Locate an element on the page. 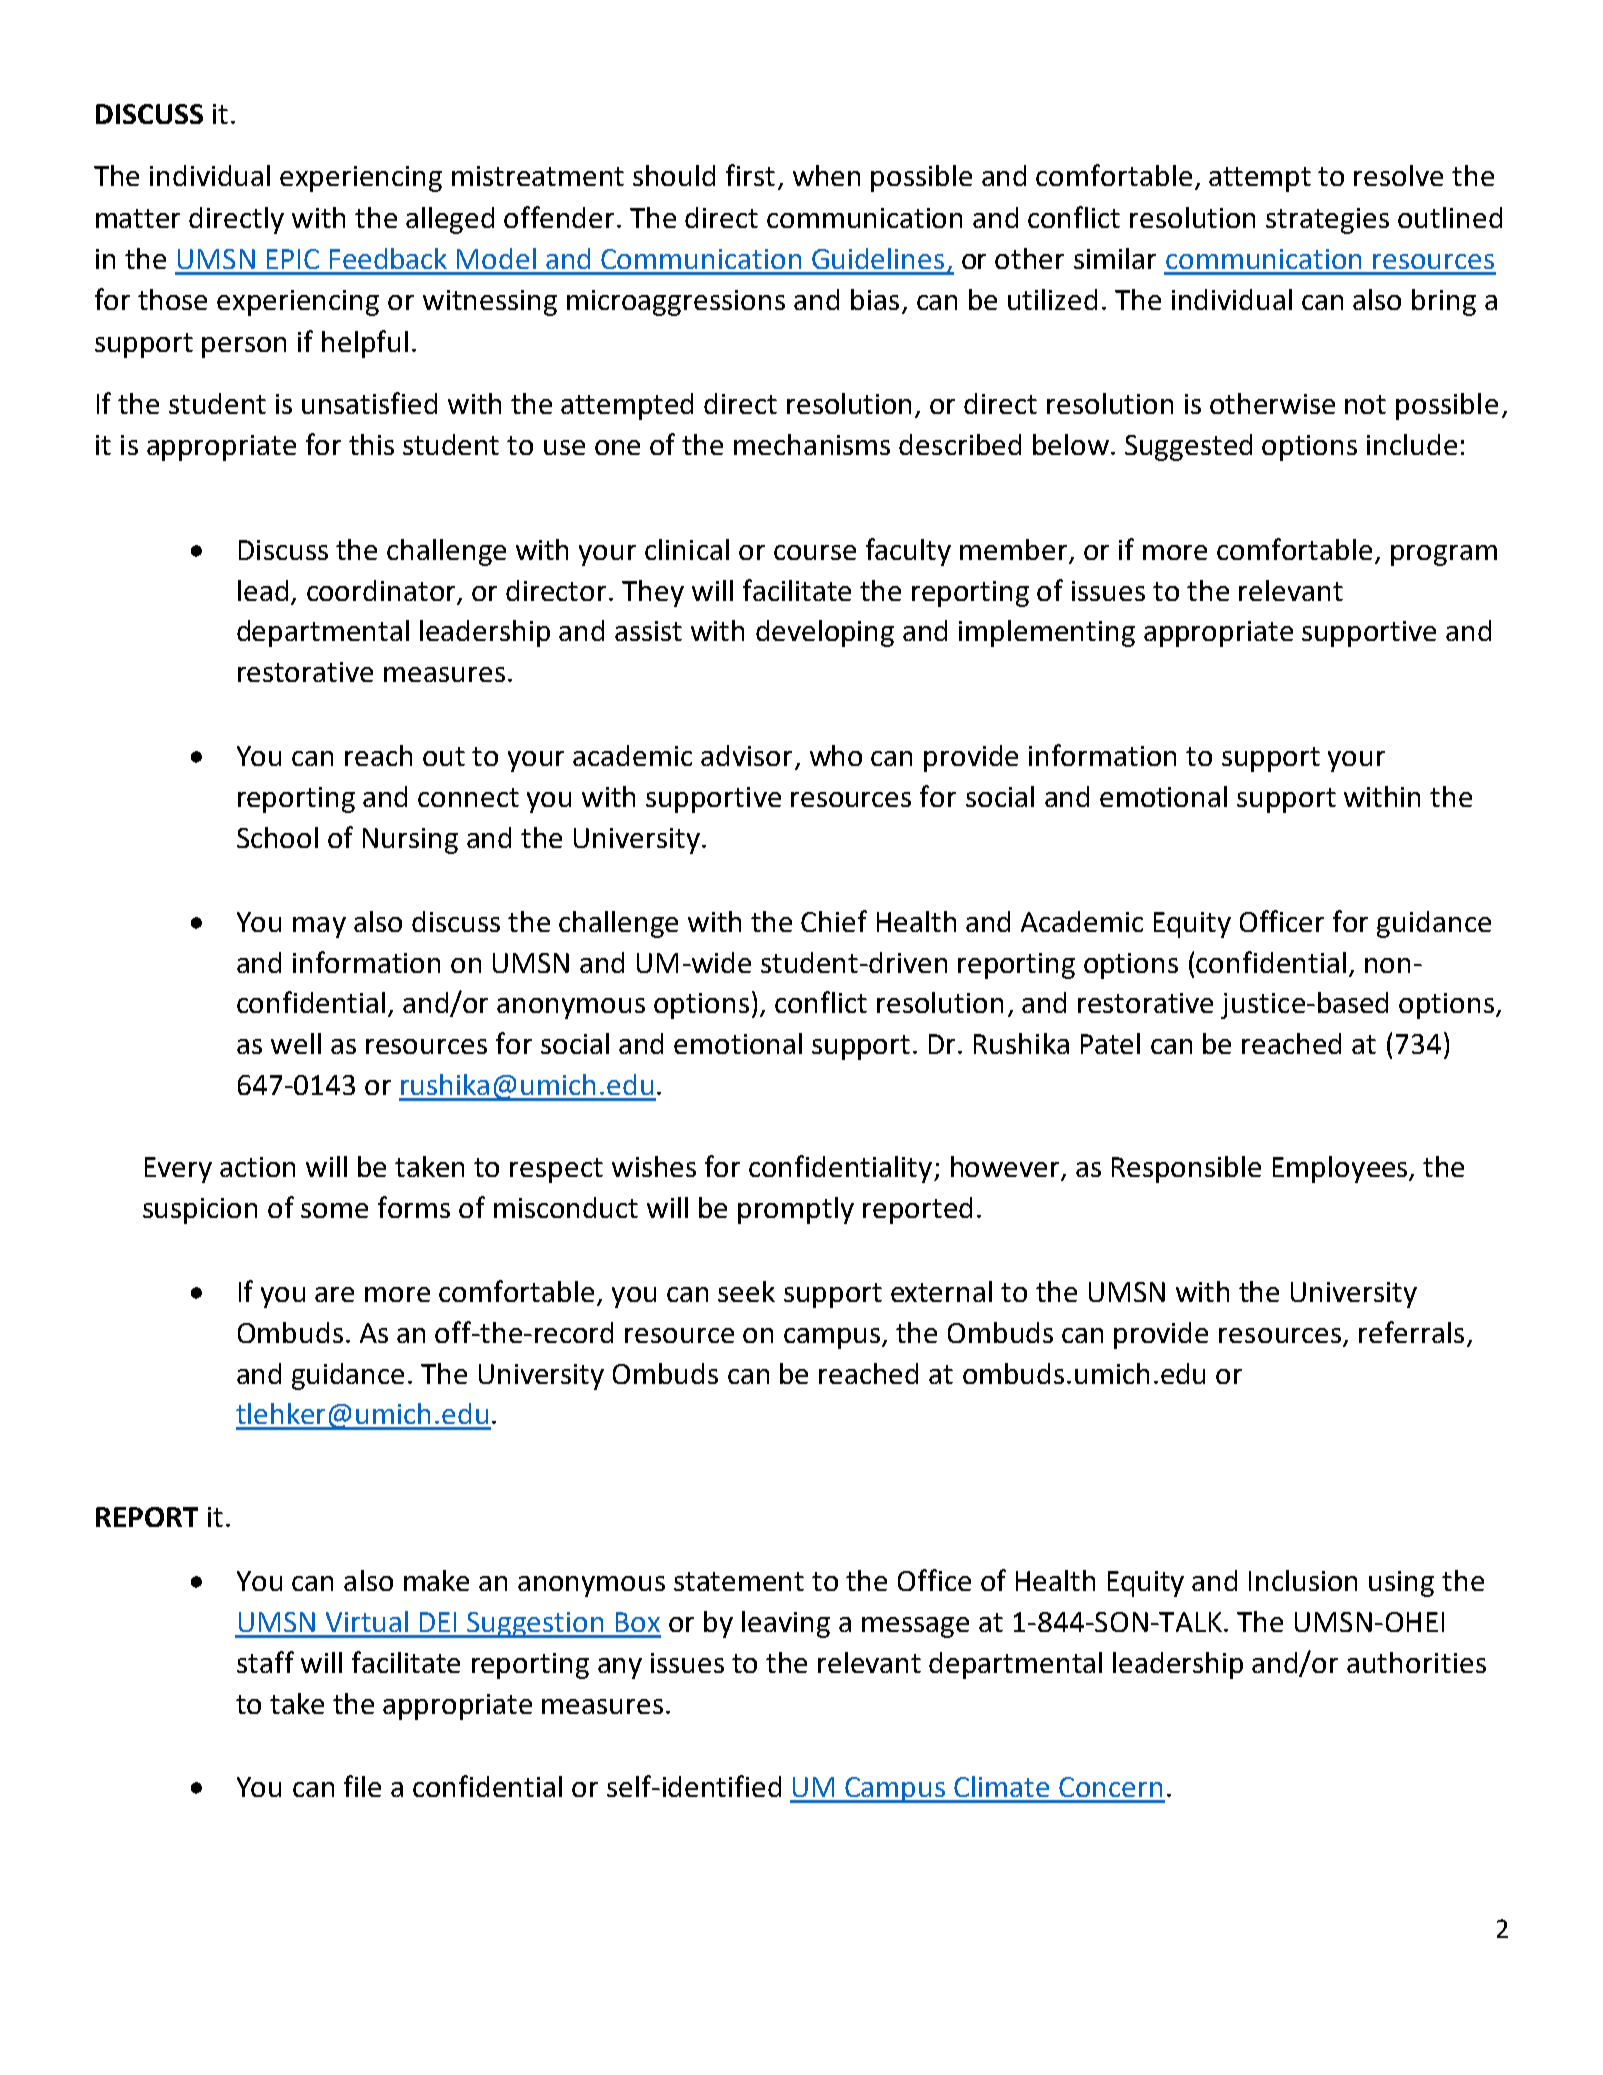 The height and width of the image is (2075, 1603). Patel is located at coordinates (1110, 1043).
